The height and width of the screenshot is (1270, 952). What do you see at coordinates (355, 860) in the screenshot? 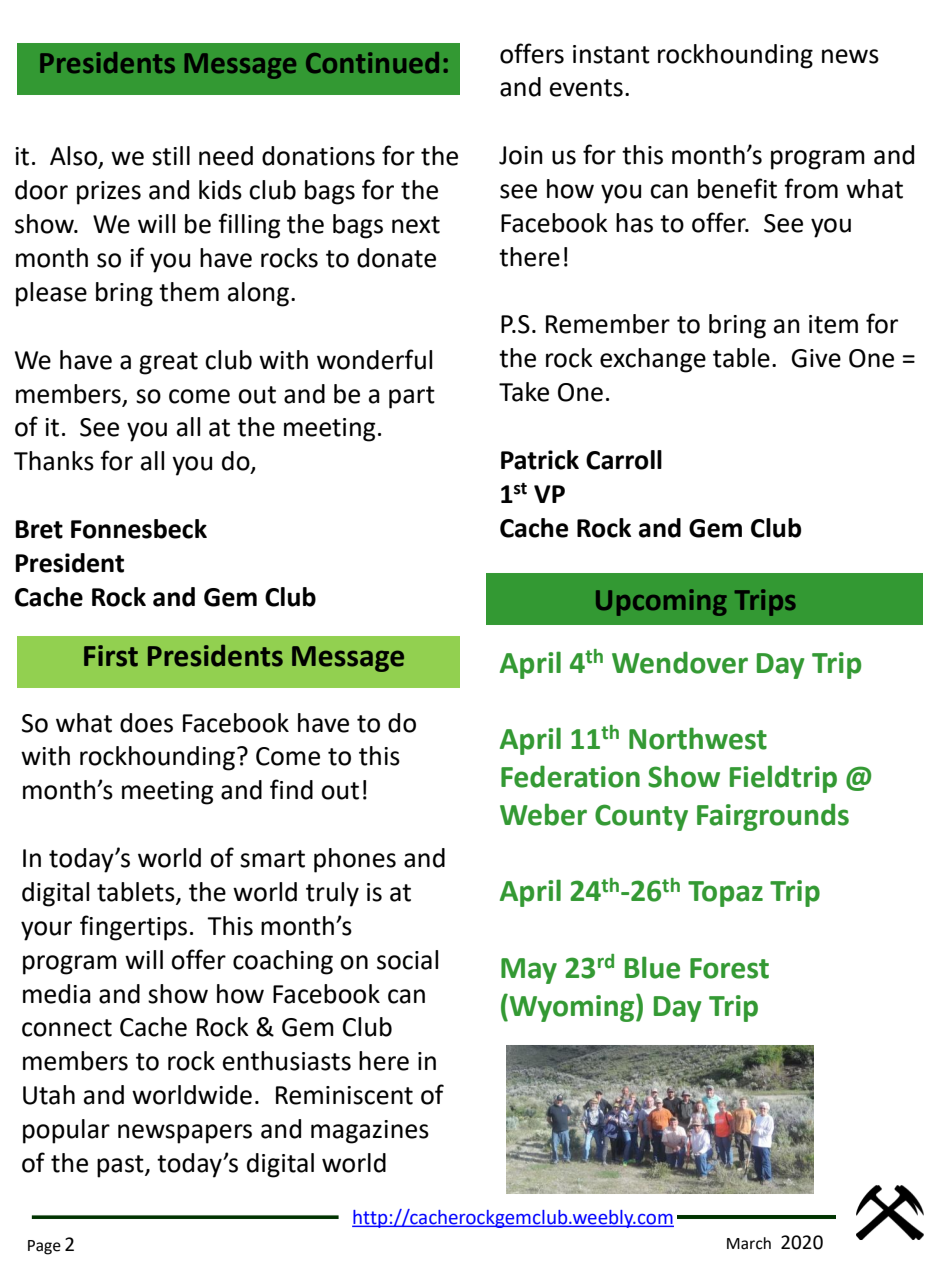
I see `phones` at bounding box center [355, 860].
